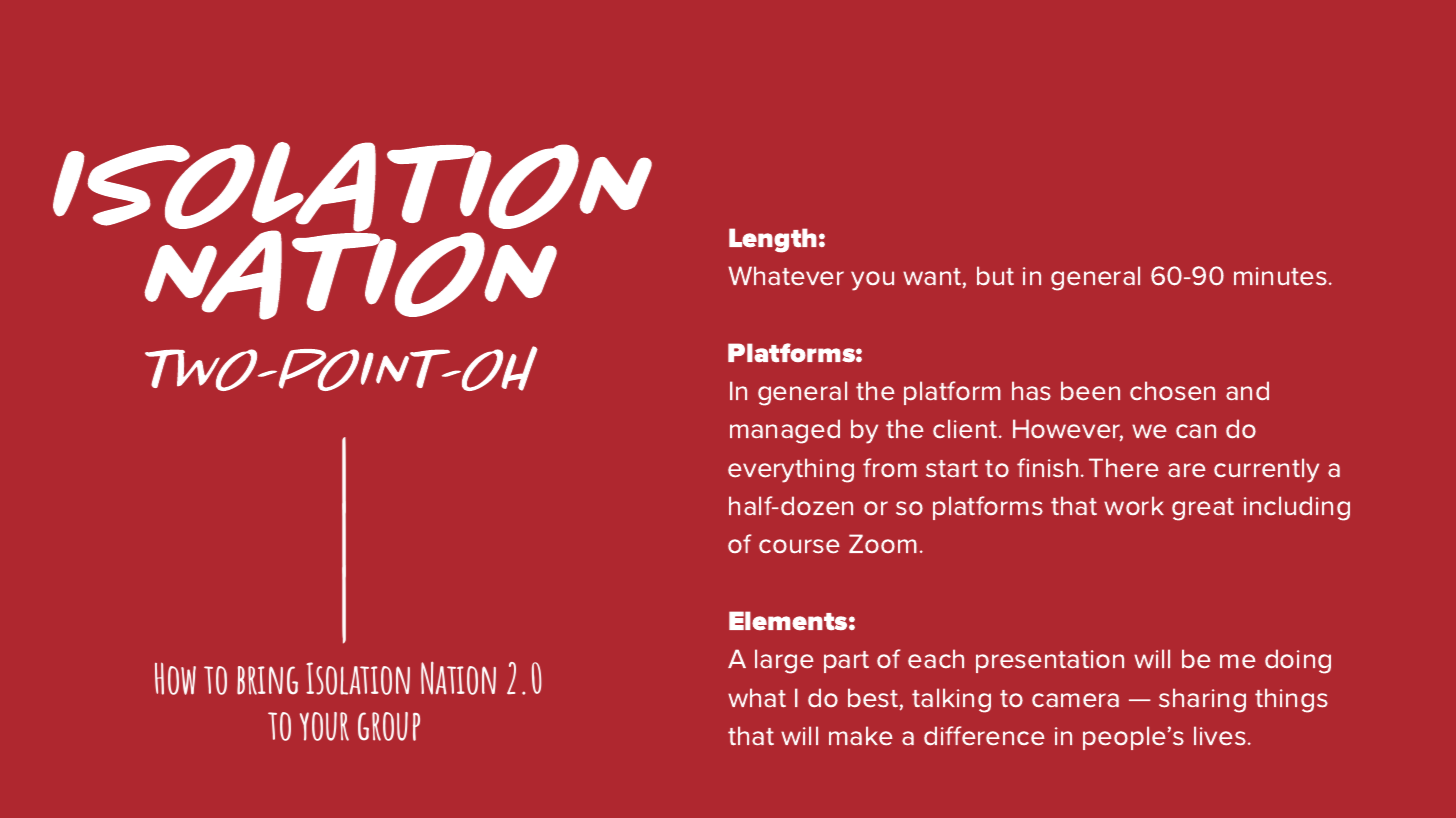 This screenshot has height=818, width=1456. What do you see at coordinates (799, 546) in the screenshot?
I see `course` at bounding box center [799, 546].
